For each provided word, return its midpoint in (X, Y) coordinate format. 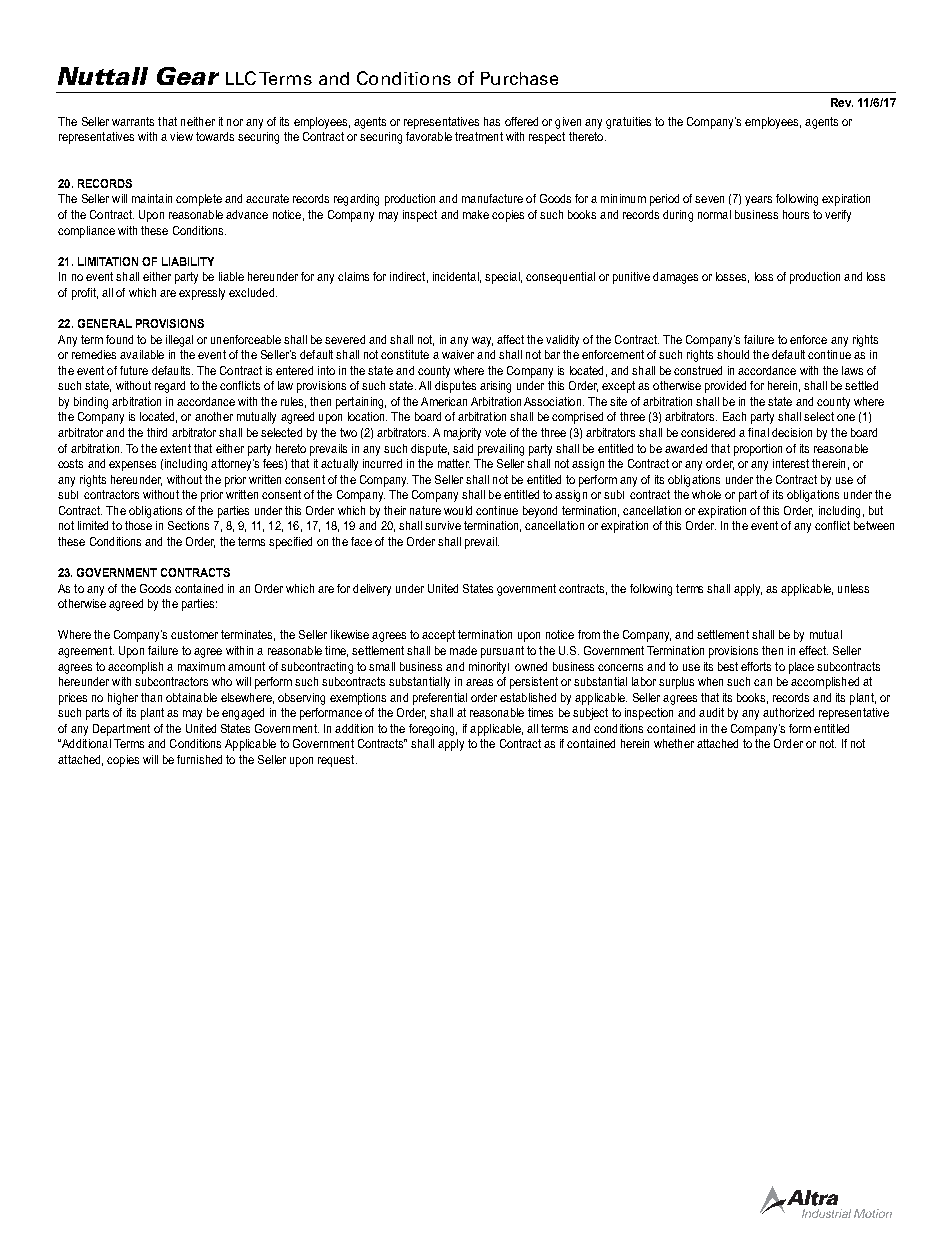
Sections (188, 525)
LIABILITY (188, 261)
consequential (560, 278)
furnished (199, 759)
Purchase (519, 78)
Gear (188, 76)
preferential (440, 699)
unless (853, 588)
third (157, 432)
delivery (372, 590)
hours (796, 214)
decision (792, 432)
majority (462, 434)
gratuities (628, 123)
